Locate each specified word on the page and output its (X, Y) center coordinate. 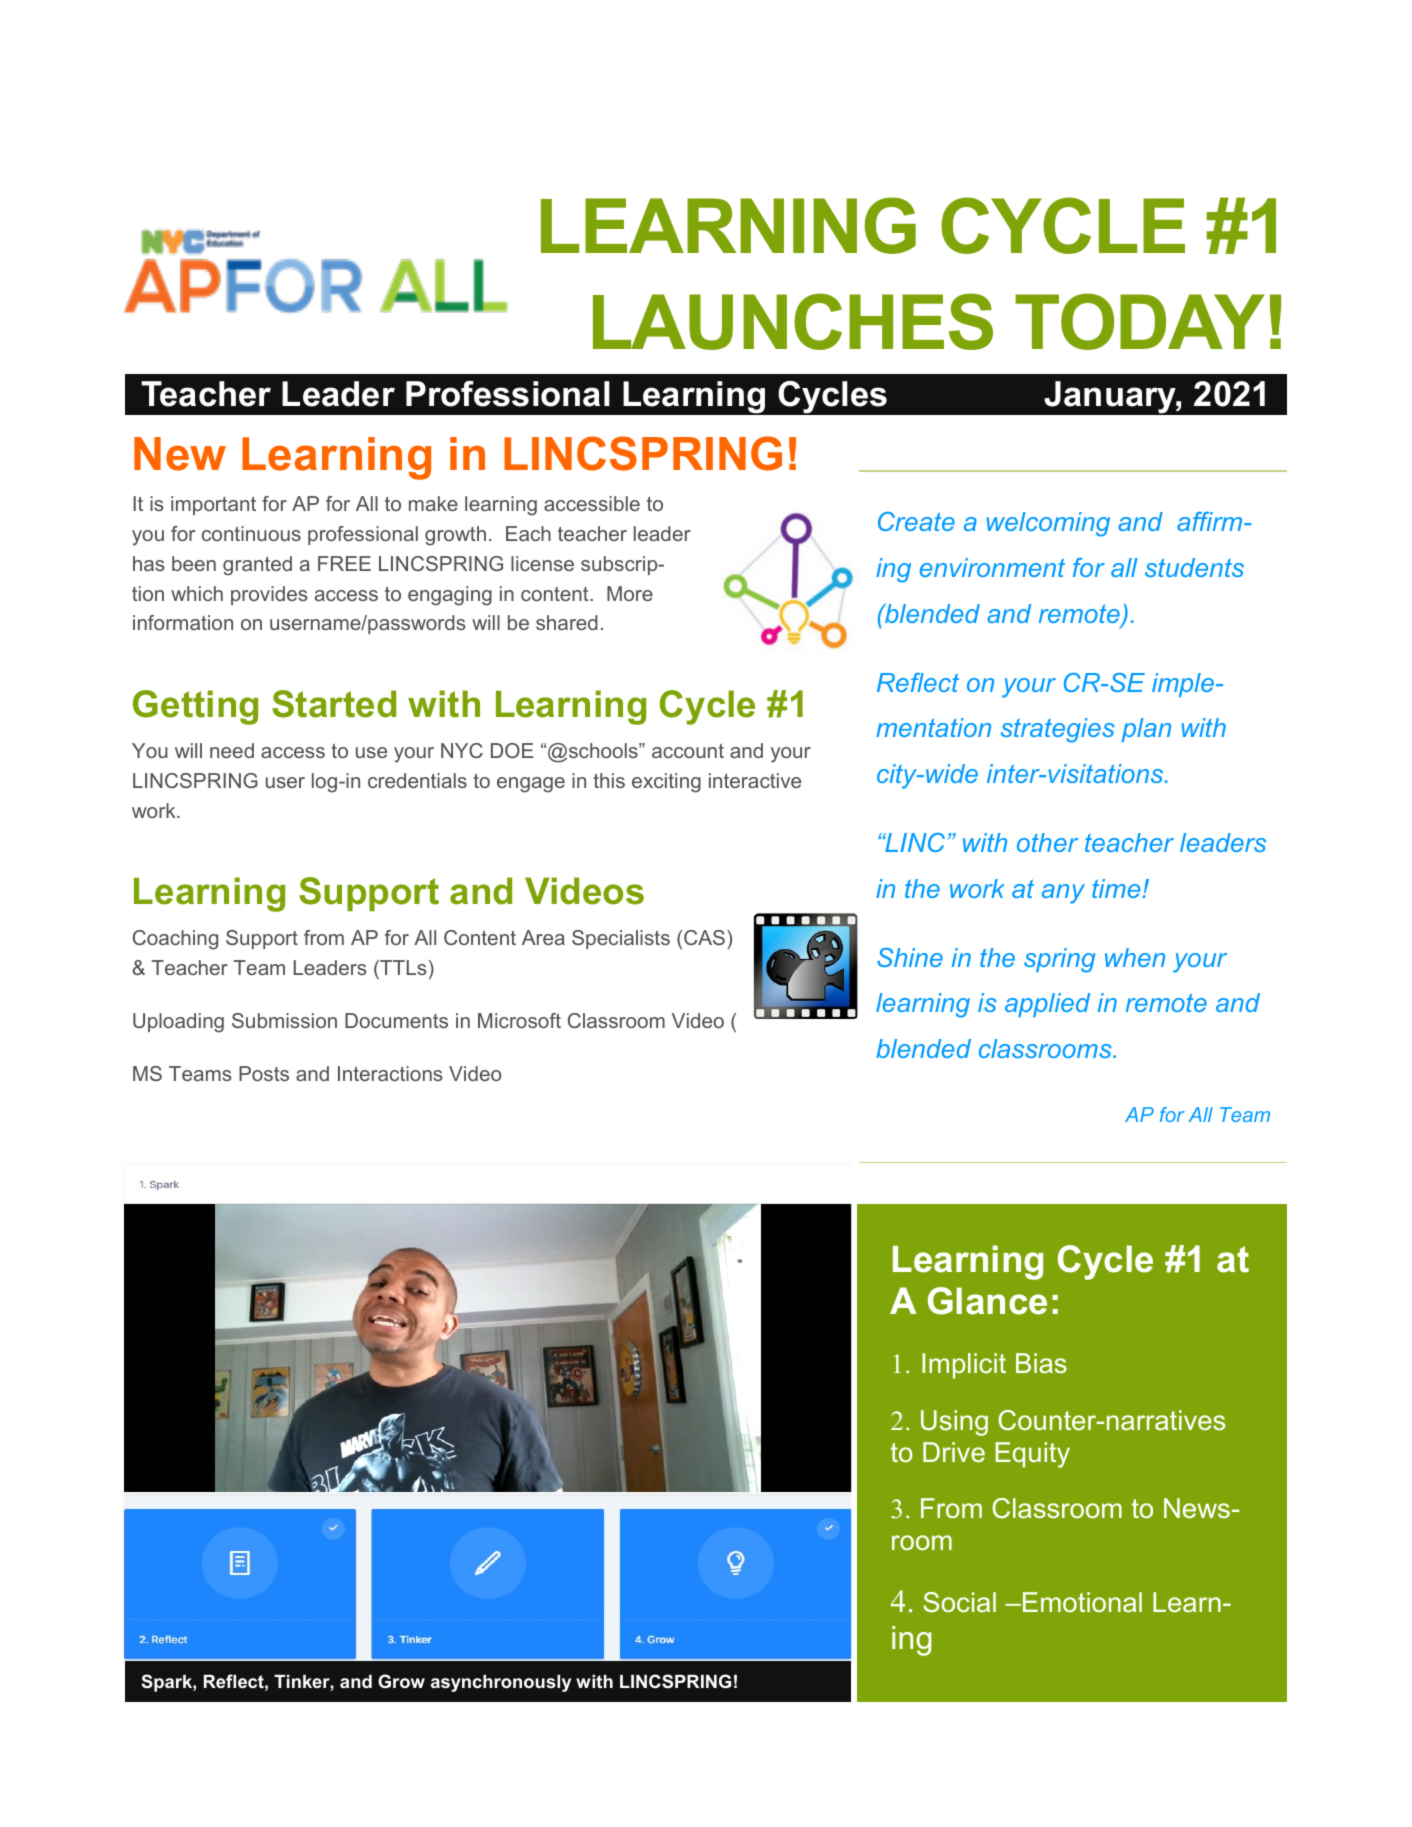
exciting (666, 783)
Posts (264, 1073)
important (213, 505)
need (232, 750)
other (1047, 842)
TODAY (1140, 321)
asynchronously (501, 1683)
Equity (1033, 1455)
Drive (954, 1452)
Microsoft (519, 1020)
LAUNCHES (793, 321)
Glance (987, 1301)
